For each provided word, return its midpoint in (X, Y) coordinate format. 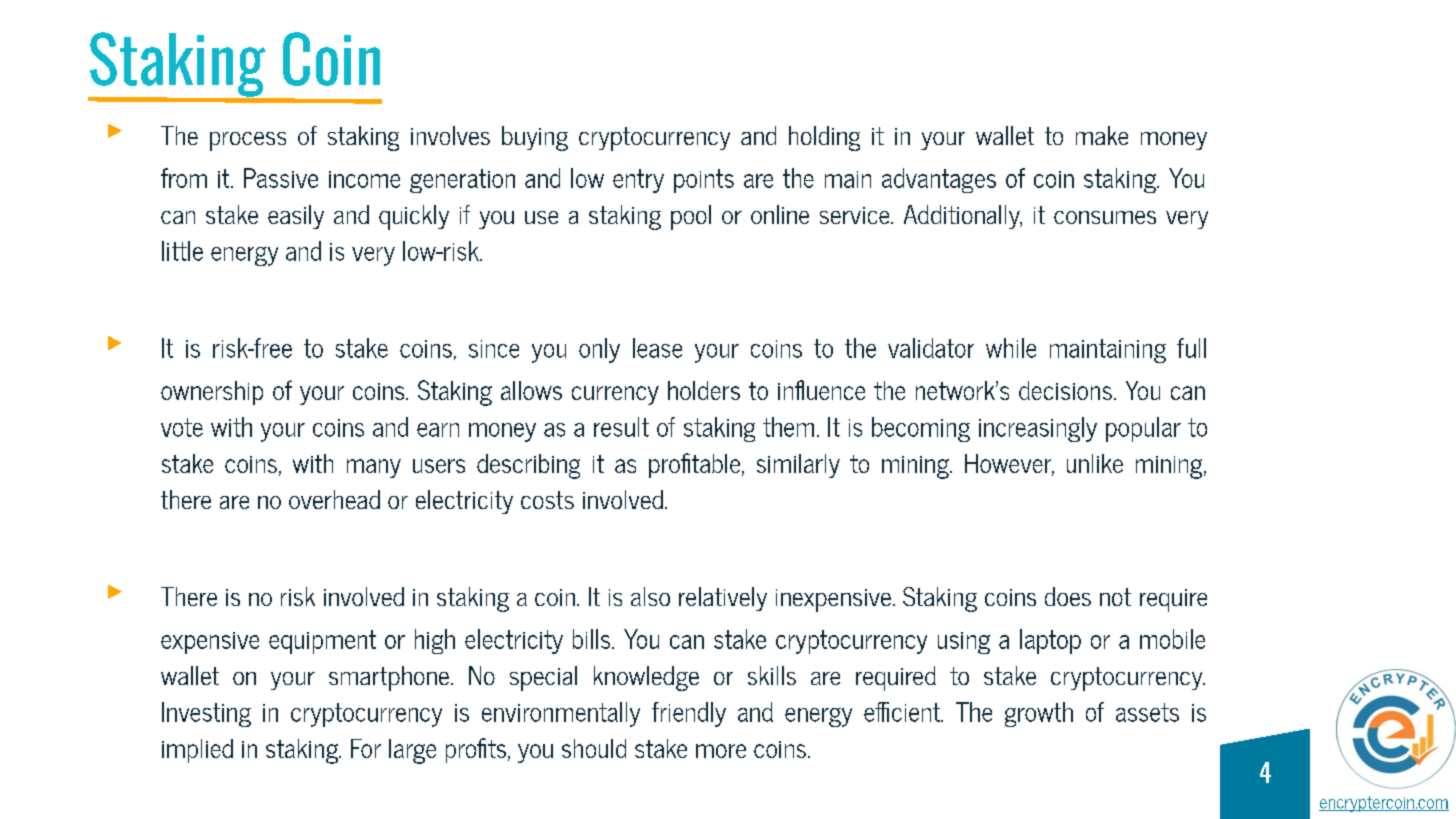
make (1102, 135)
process (248, 141)
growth (1039, 714)
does (1068, 596)
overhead (334, 499)
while (1011, 348)
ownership (212, 393)
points (704, 181)
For (366, 748)
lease (657, 348)
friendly (689, 714)
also (650, 596)
